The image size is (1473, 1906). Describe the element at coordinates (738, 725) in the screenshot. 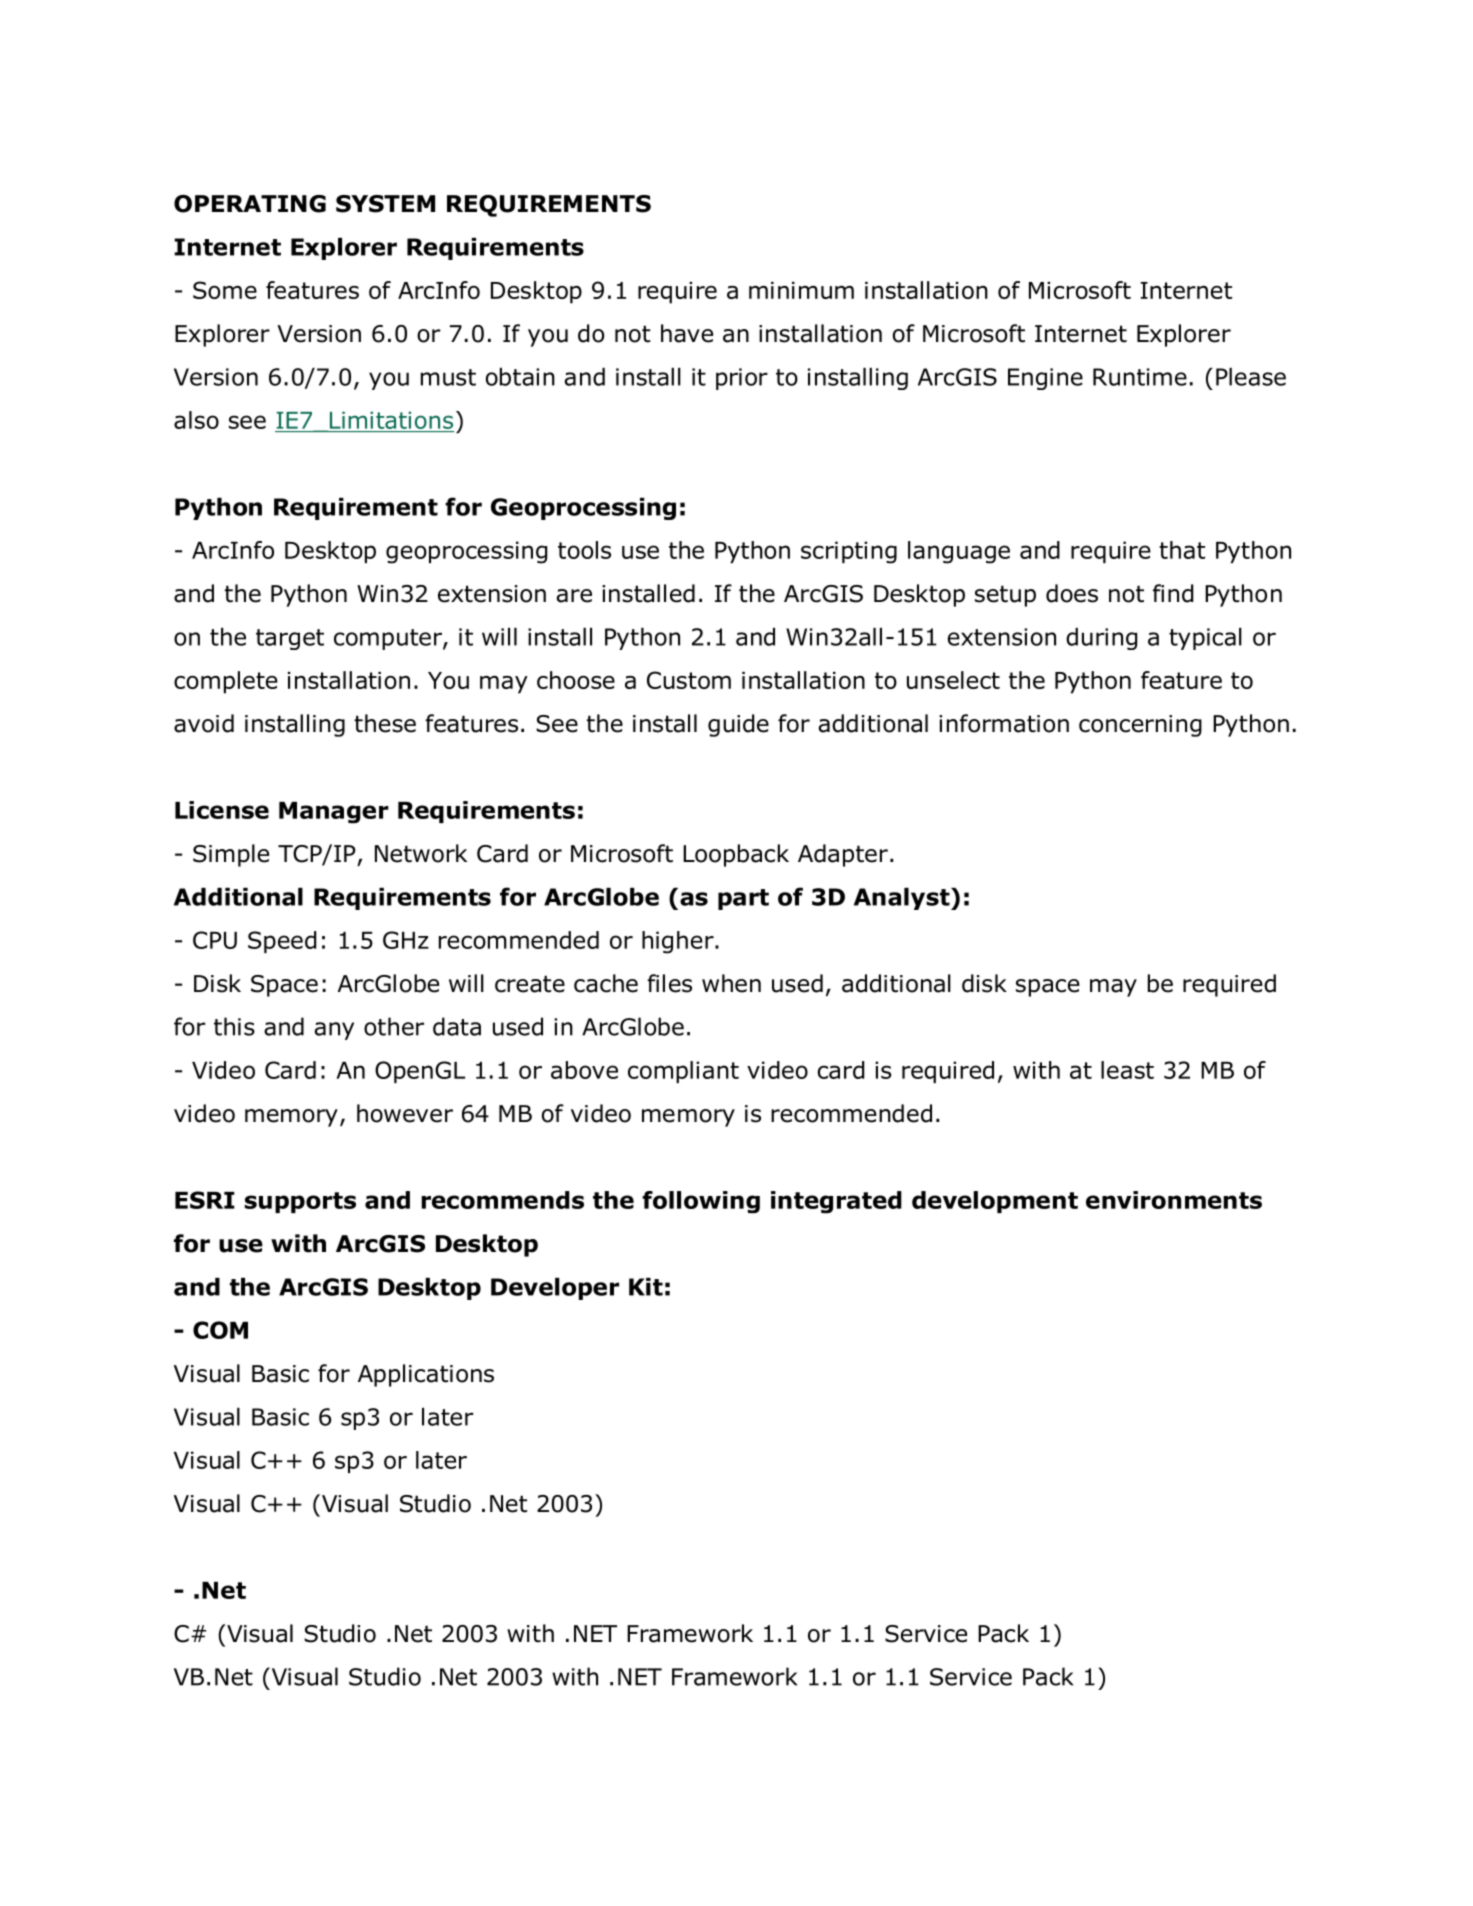

I see `guide` at that location.
